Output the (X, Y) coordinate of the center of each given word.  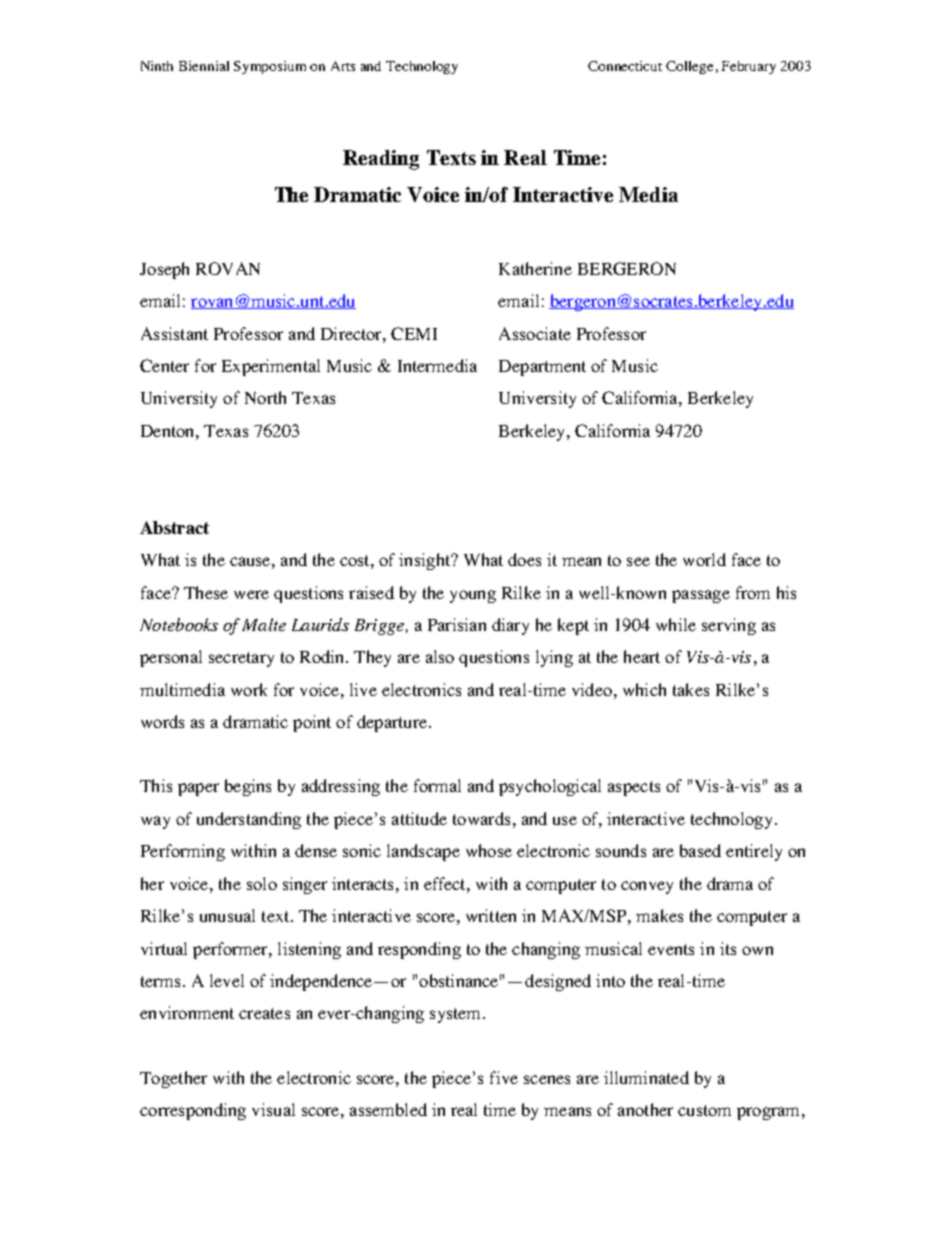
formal (437, 785)
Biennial (204, 66)
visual (273, 1109)
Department (542, 368)
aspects (634, 788)
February (749, 67)
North (265, 397)
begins (248, 787)
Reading (381, 160)
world (704, 559)
